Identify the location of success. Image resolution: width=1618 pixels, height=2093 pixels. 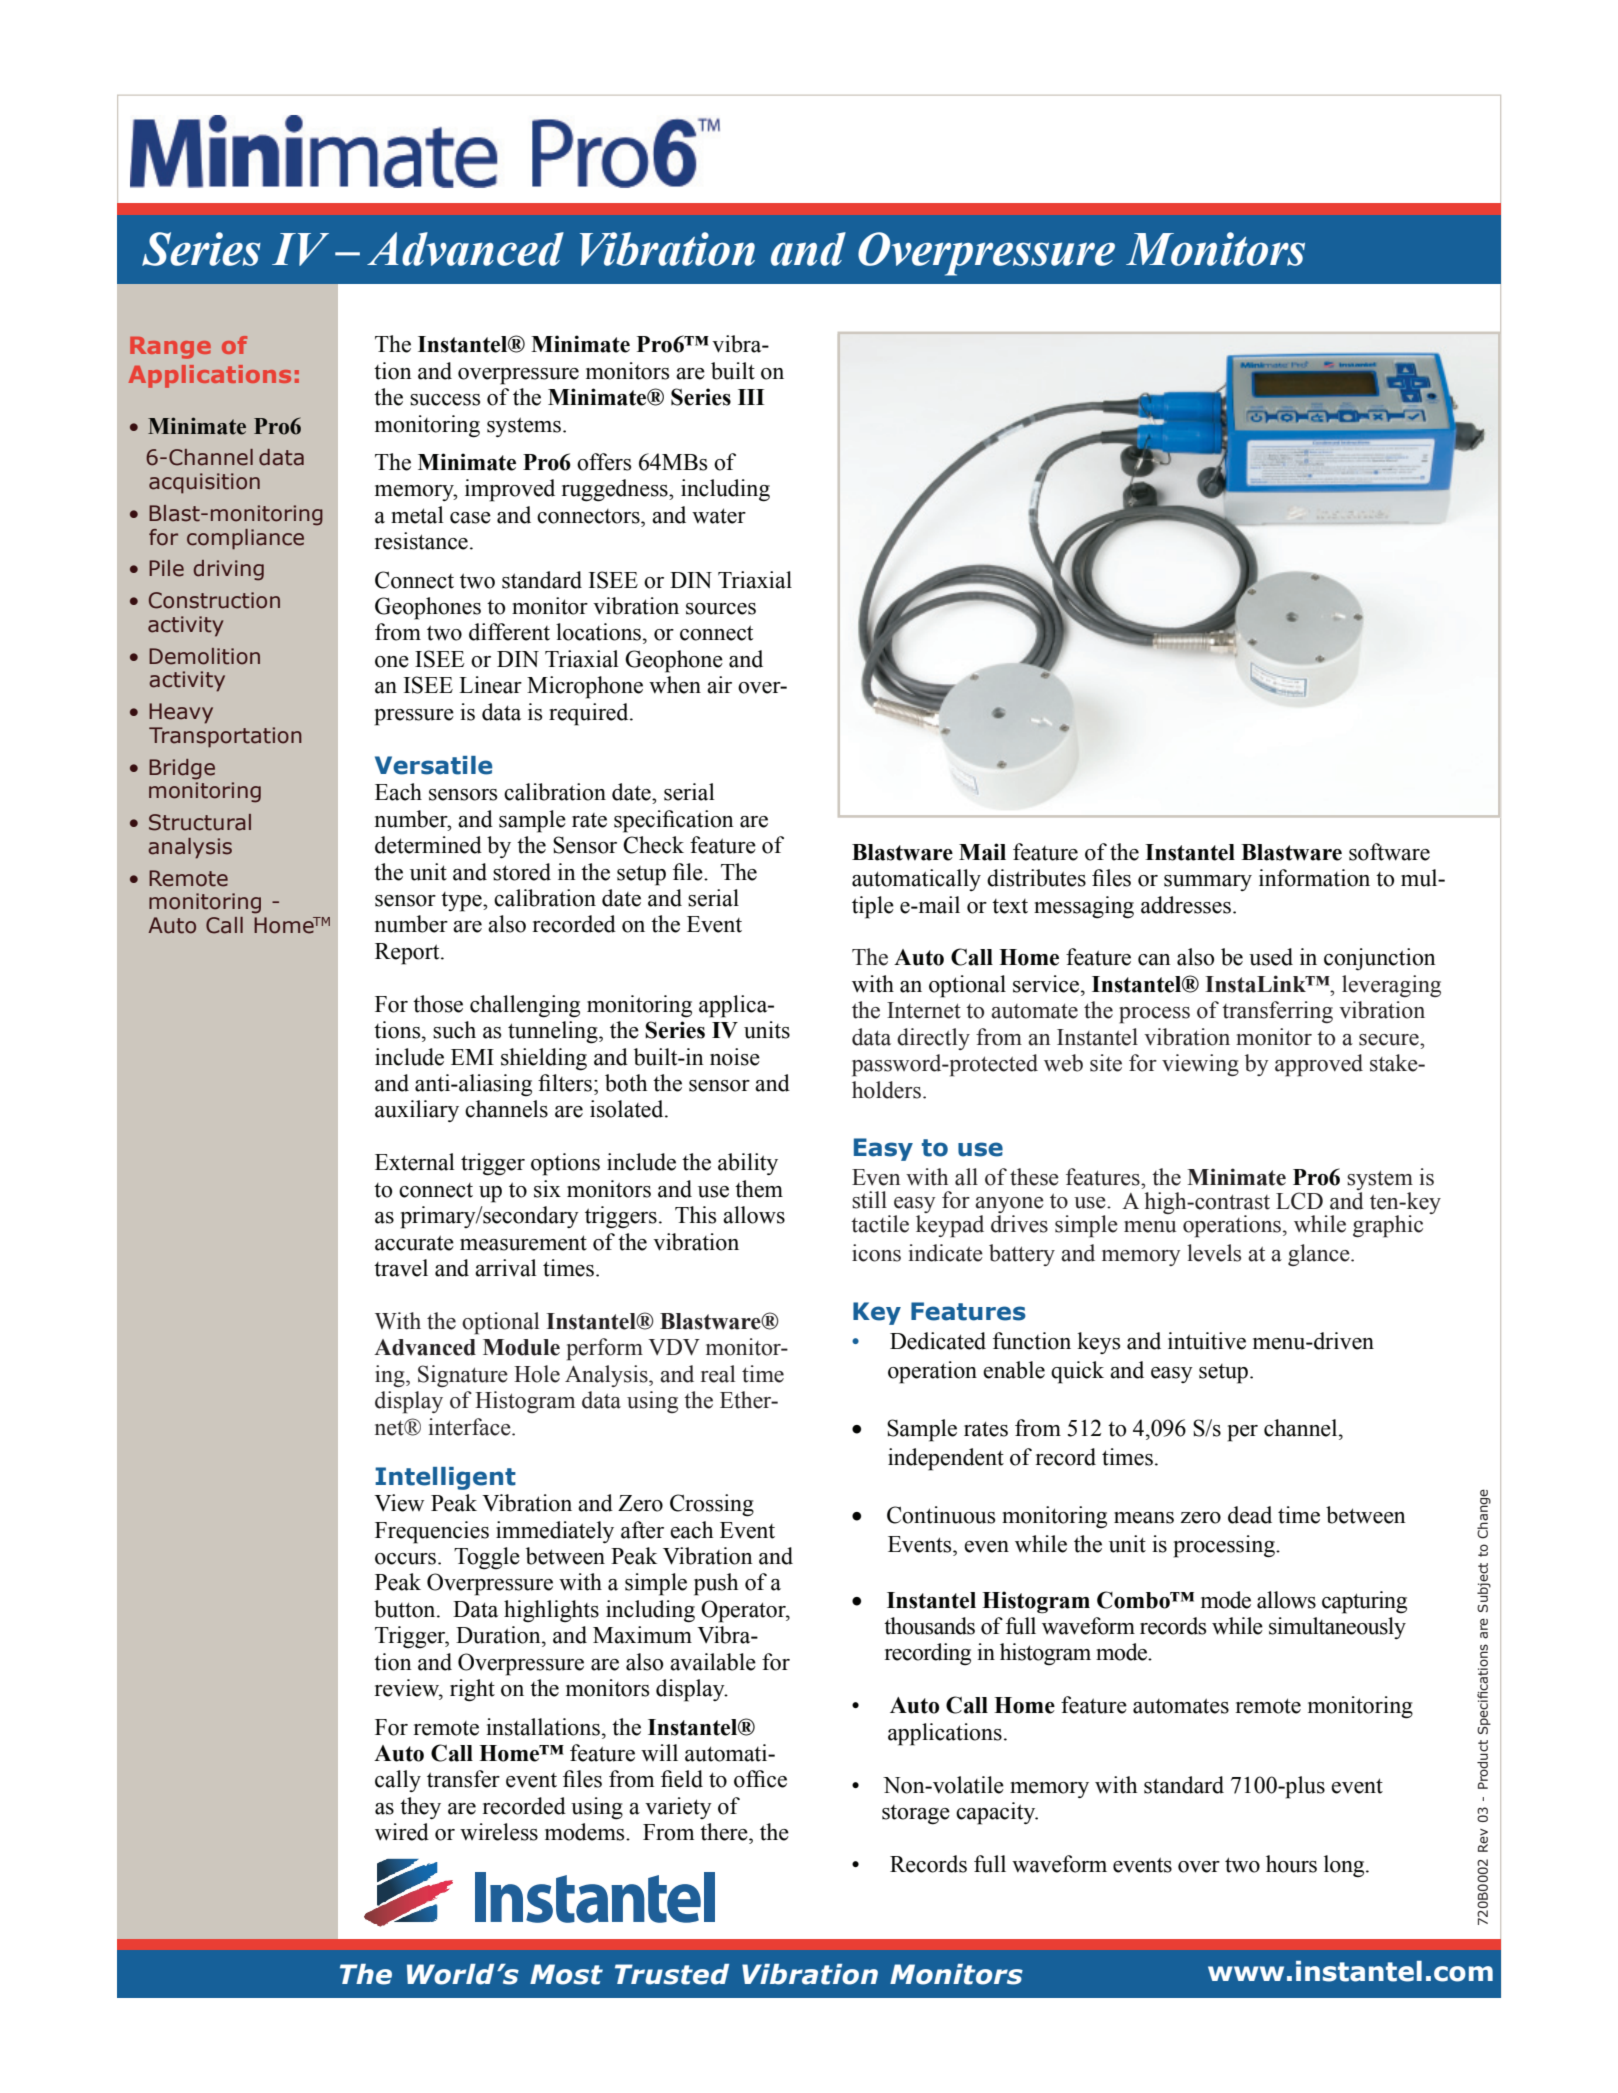
(445, 400).
